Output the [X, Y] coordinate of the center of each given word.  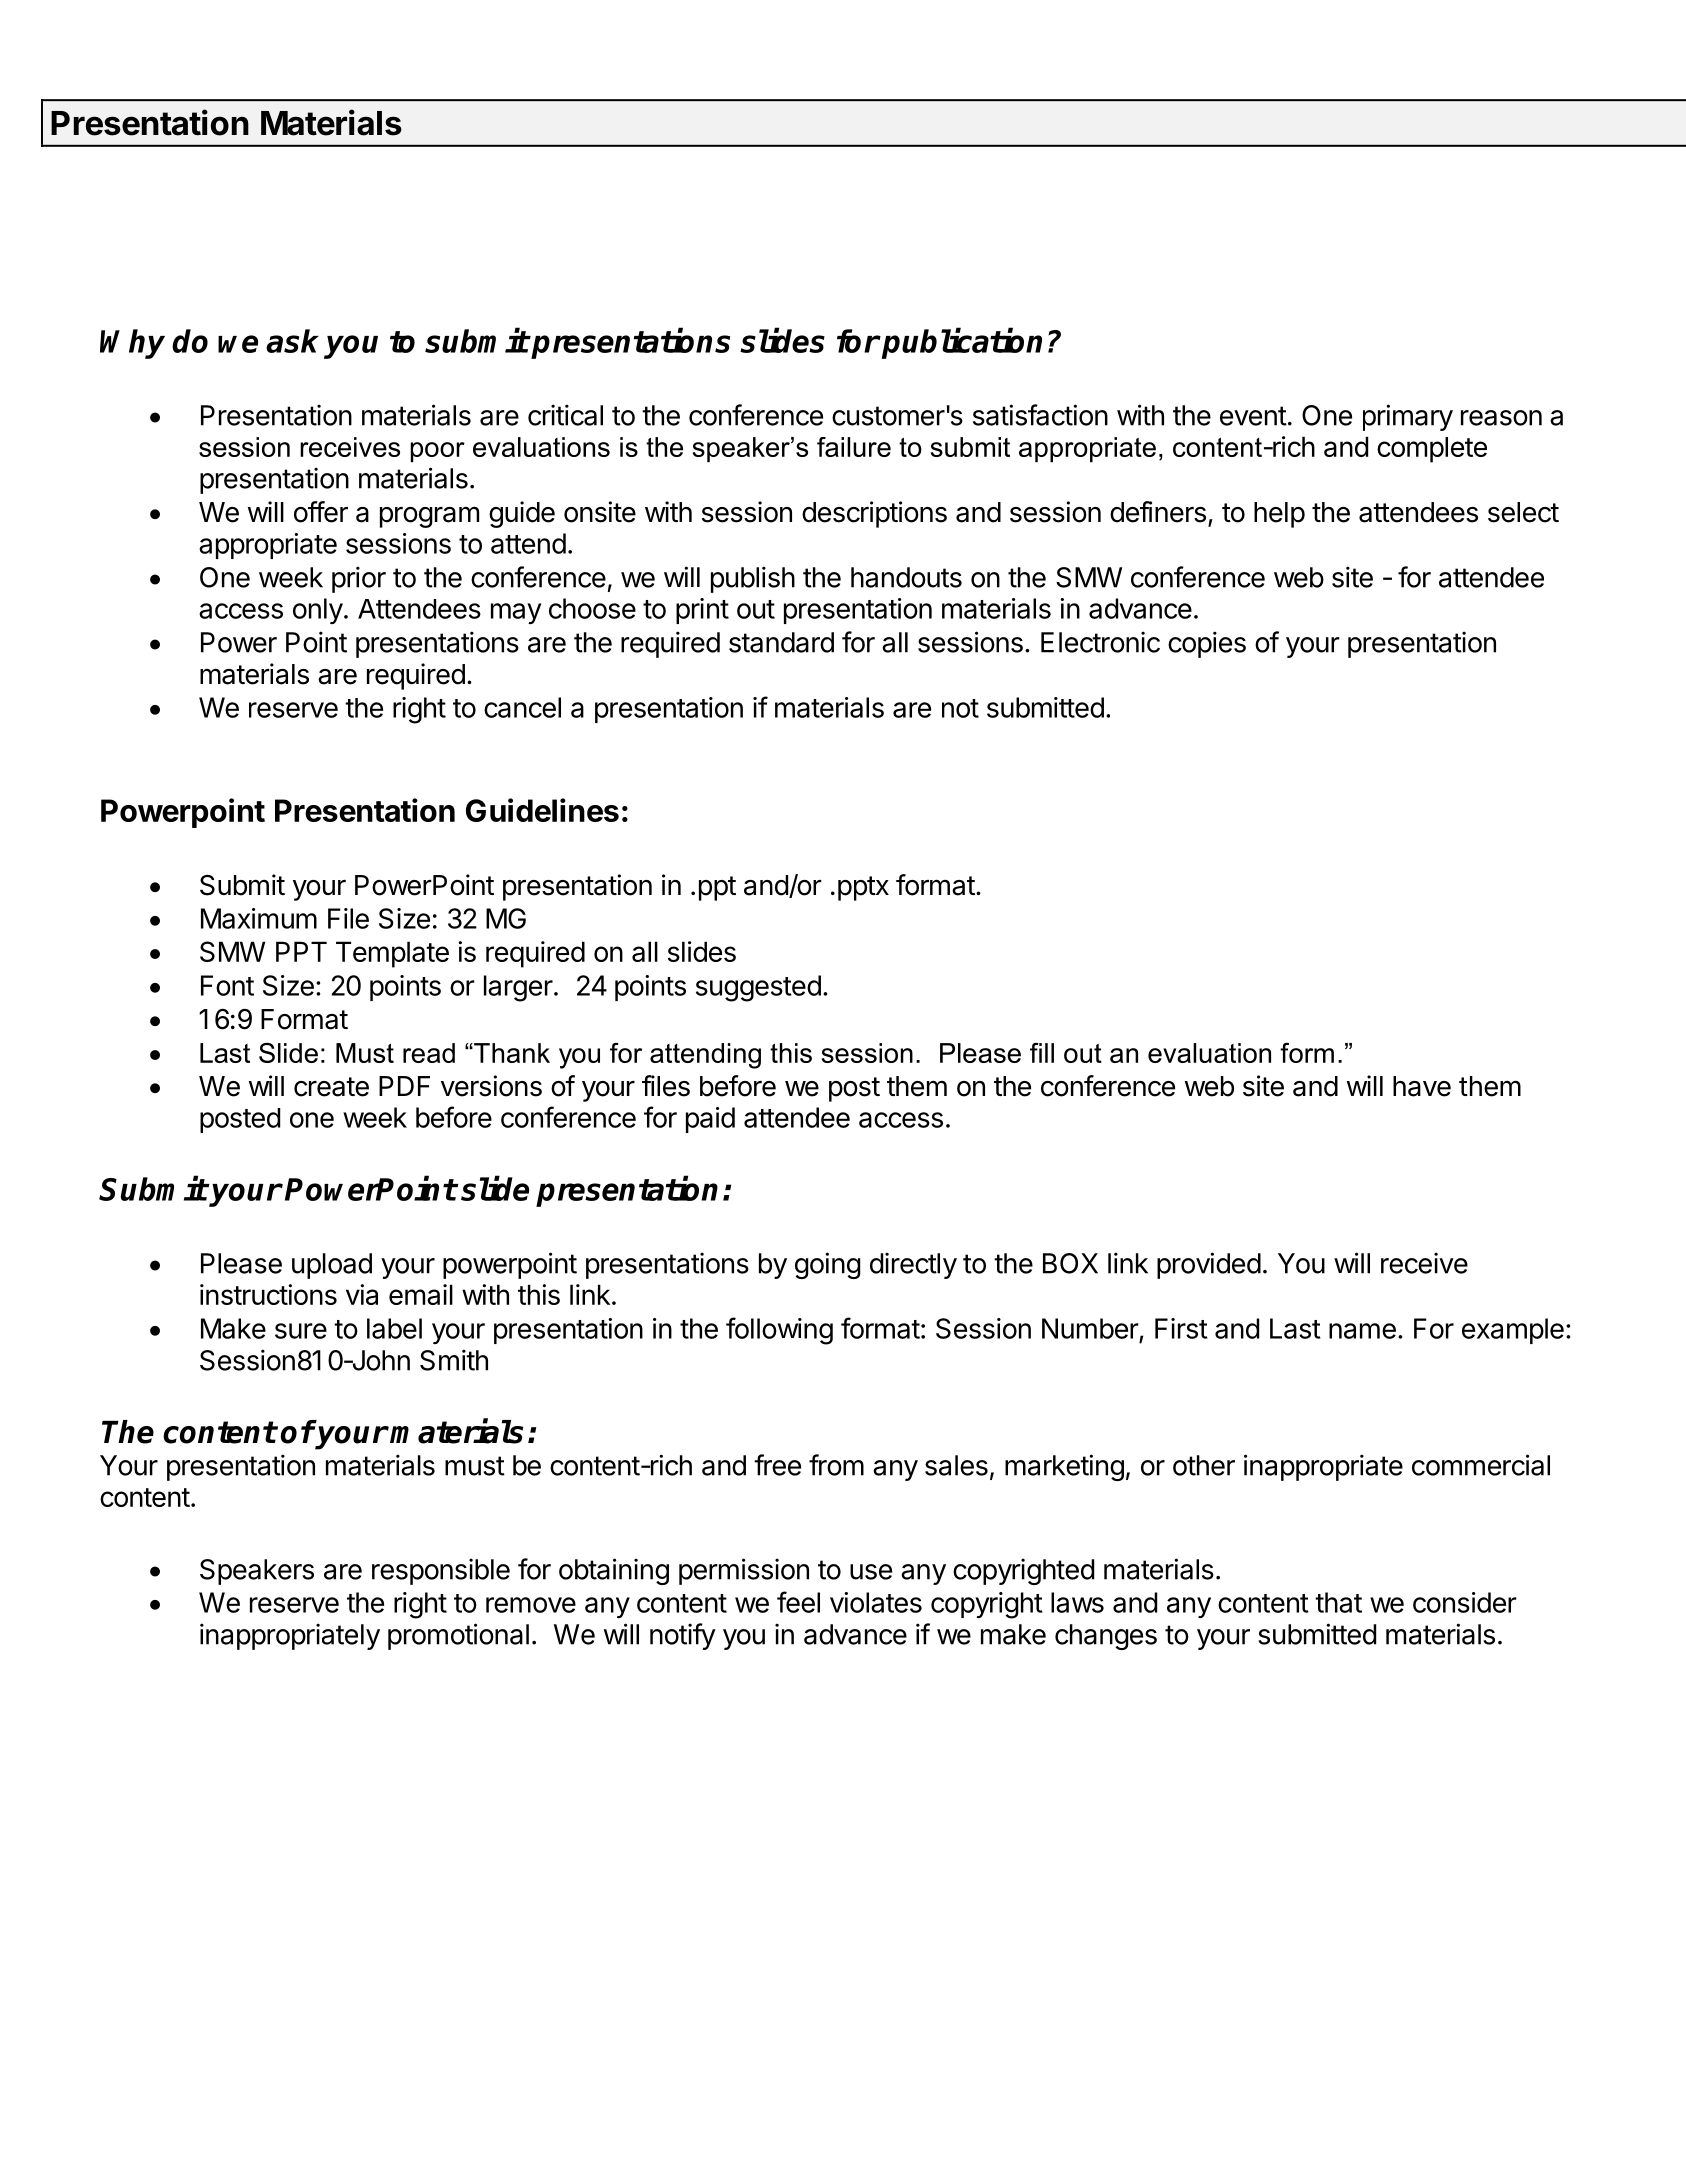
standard [781, 642]
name [1362, 1331]
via [362, 1294]
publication [961, 343]
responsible [441, 1571]
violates [876, 1602]
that [1338, 1602]
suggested [758, 988]
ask [292, 341]
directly [913, 1265]
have [1422, 1086]
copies [1207, 644]
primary [1408, 417]
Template [392, 954]
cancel [522, 707]
